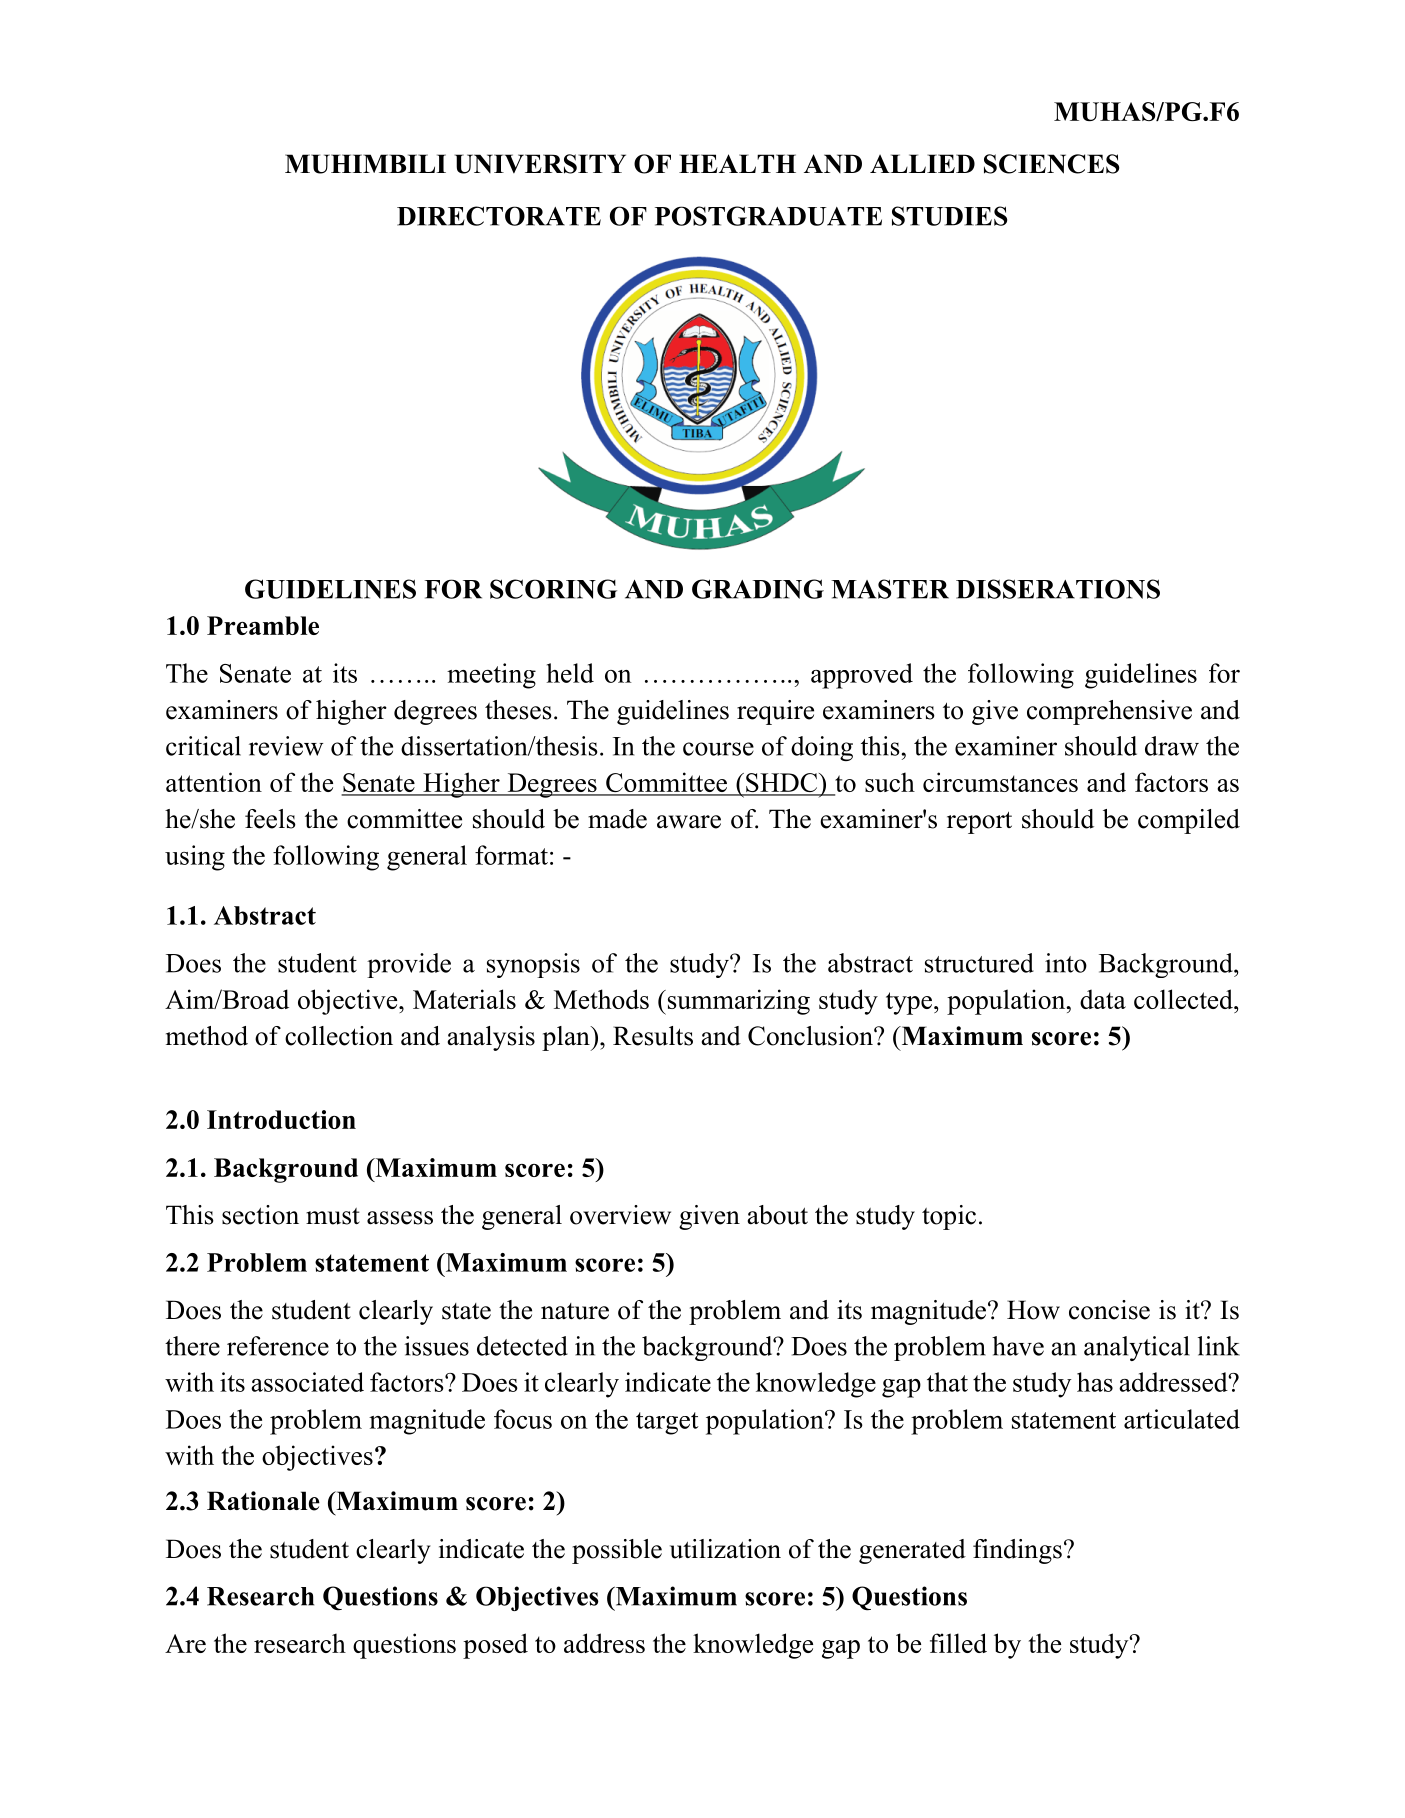 Image resolution: width=1405 pixels, height=1818 pixels. What do you see at coordinates (409, 965) in the screenshot?
I see `provide` at bounding box center [409, 965].
